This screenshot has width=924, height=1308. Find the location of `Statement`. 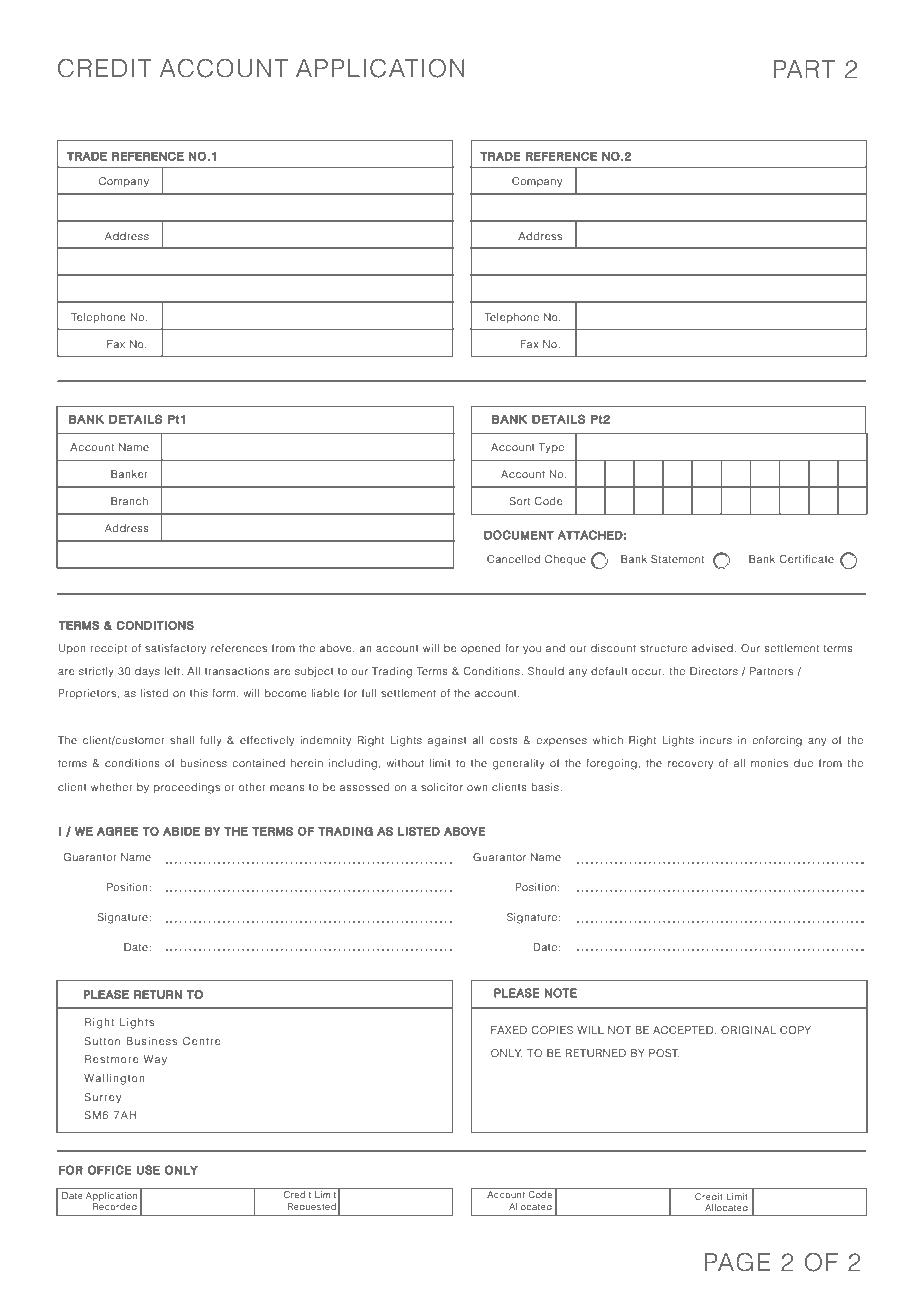

Statement is located at coordinates (677, 559).
